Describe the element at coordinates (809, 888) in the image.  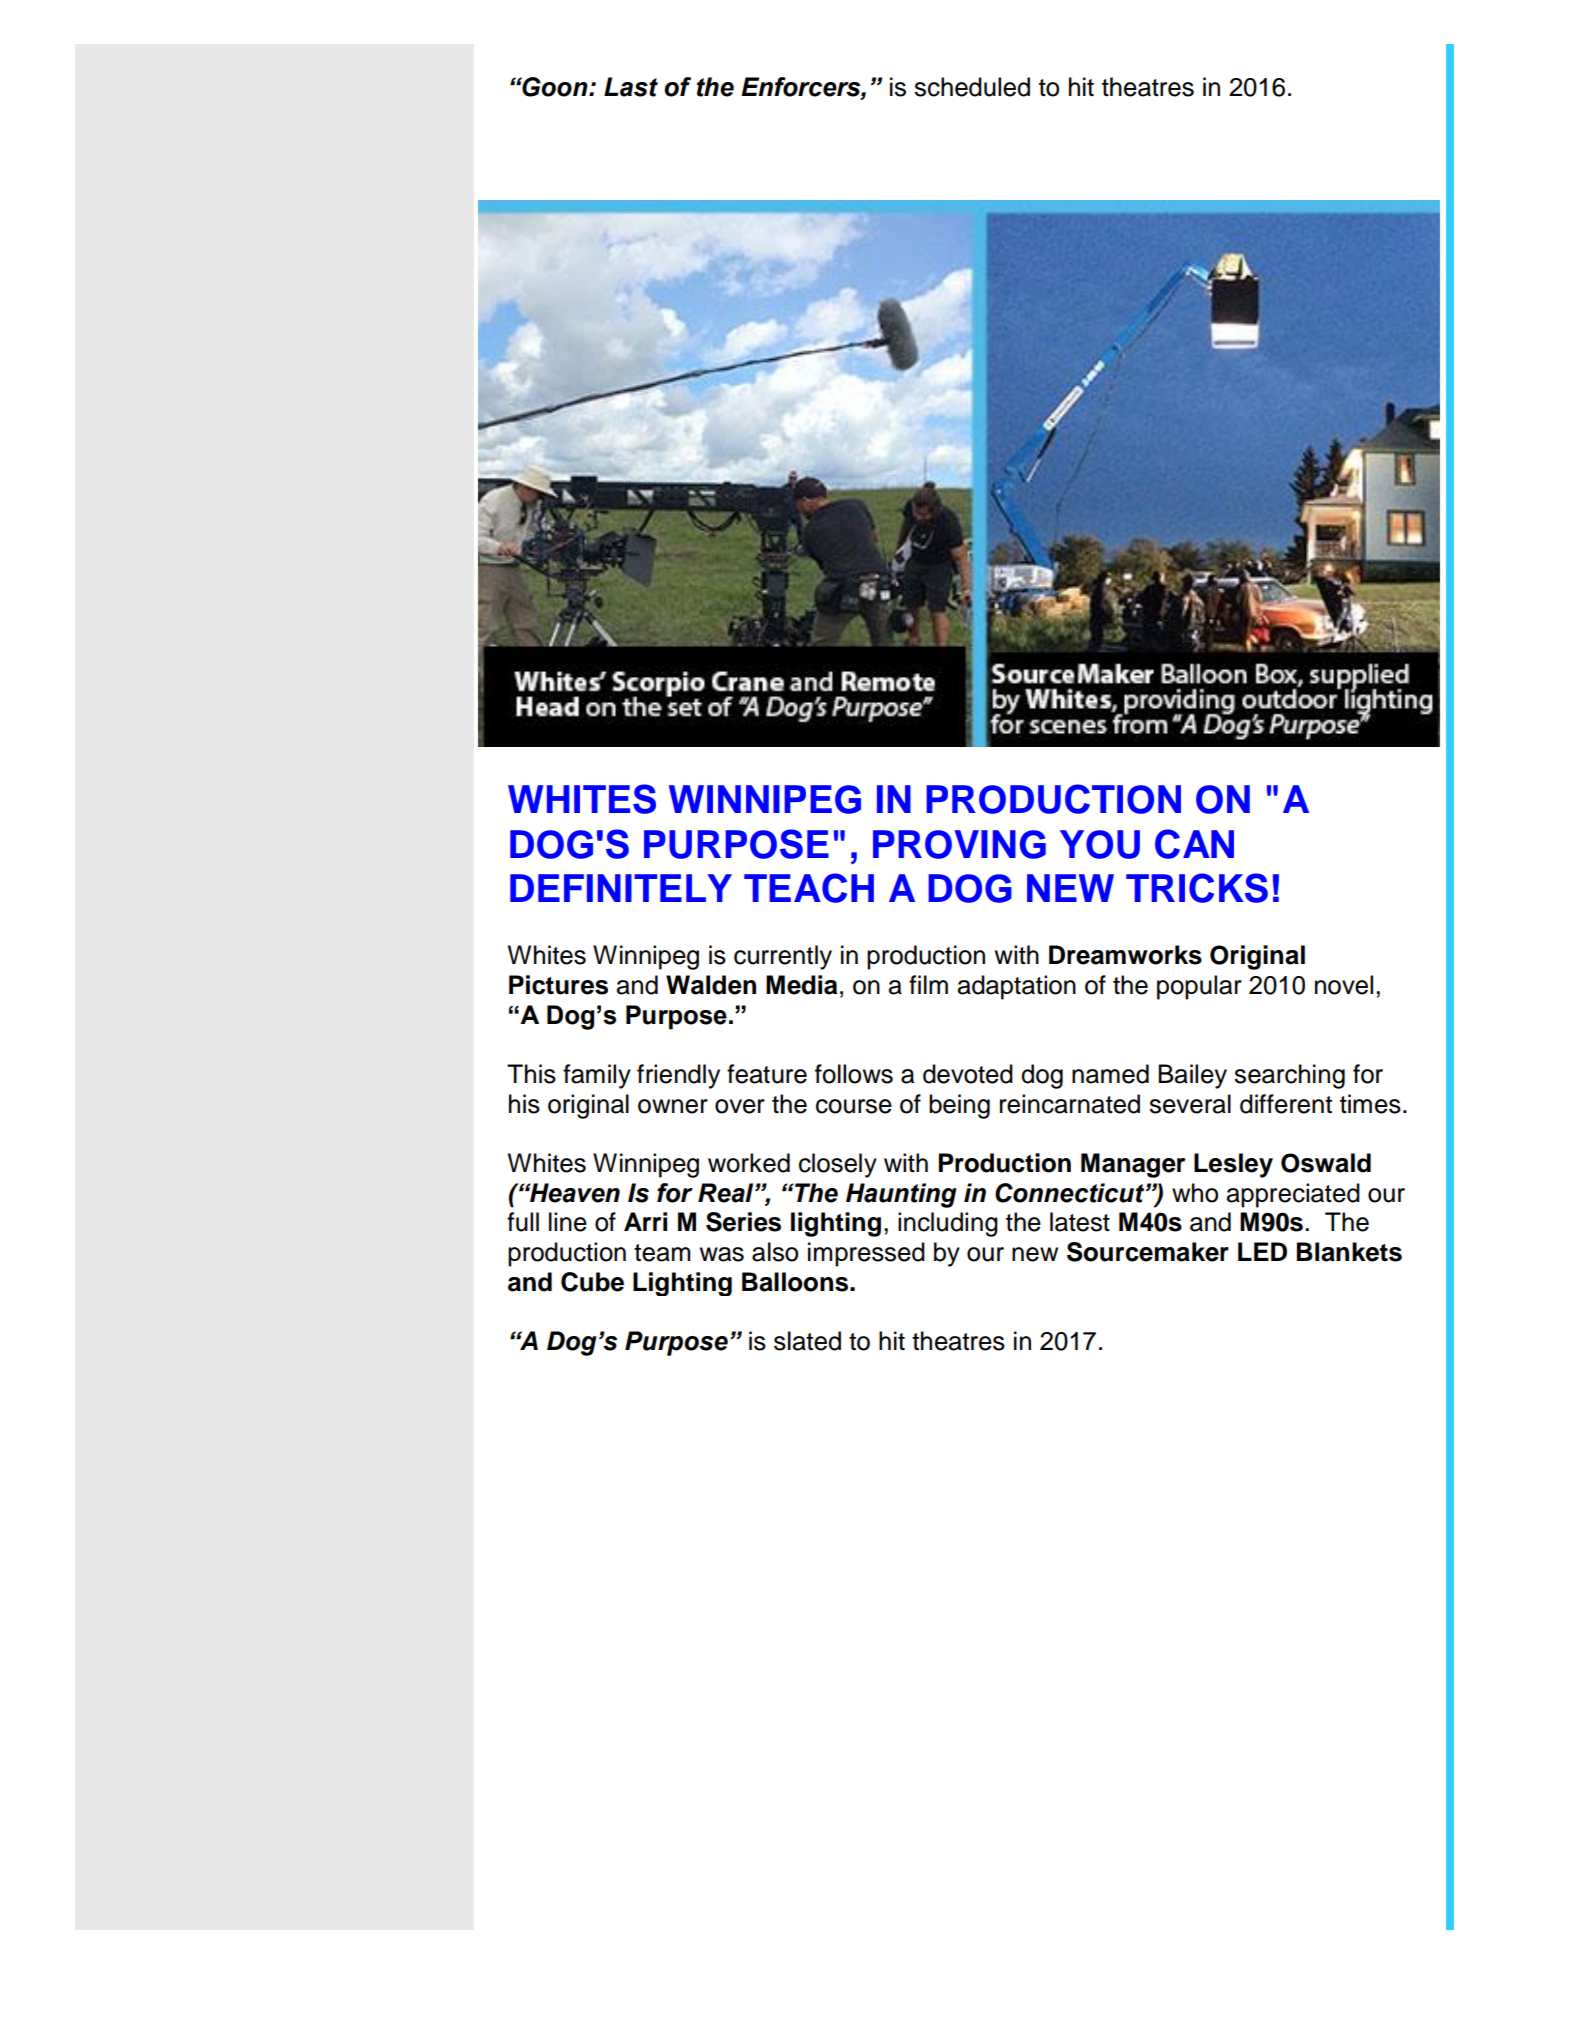
I see `TEACH` at that location.
